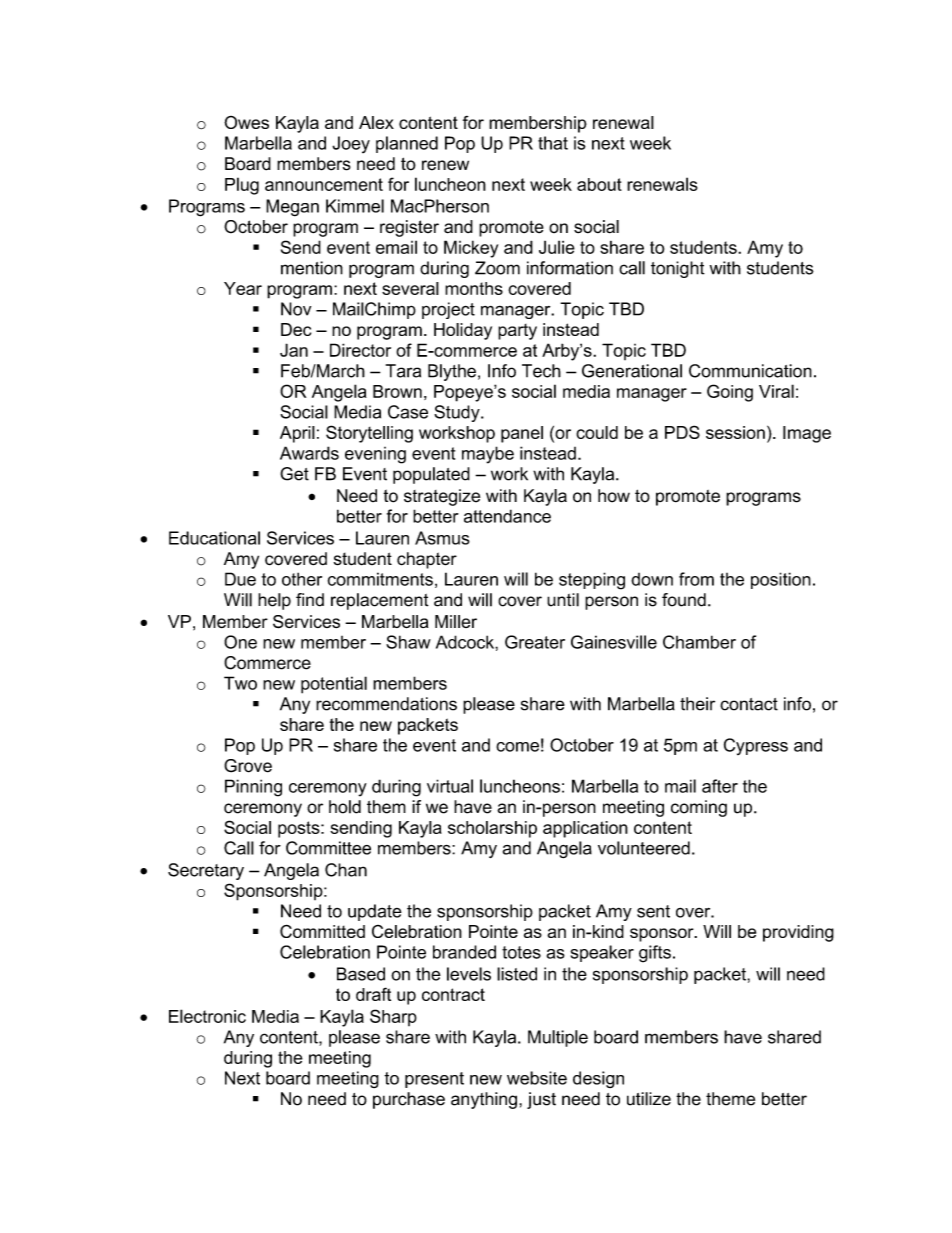  Describe the element at coordinates (699, 808) in the page. I see `coming` at that location.
